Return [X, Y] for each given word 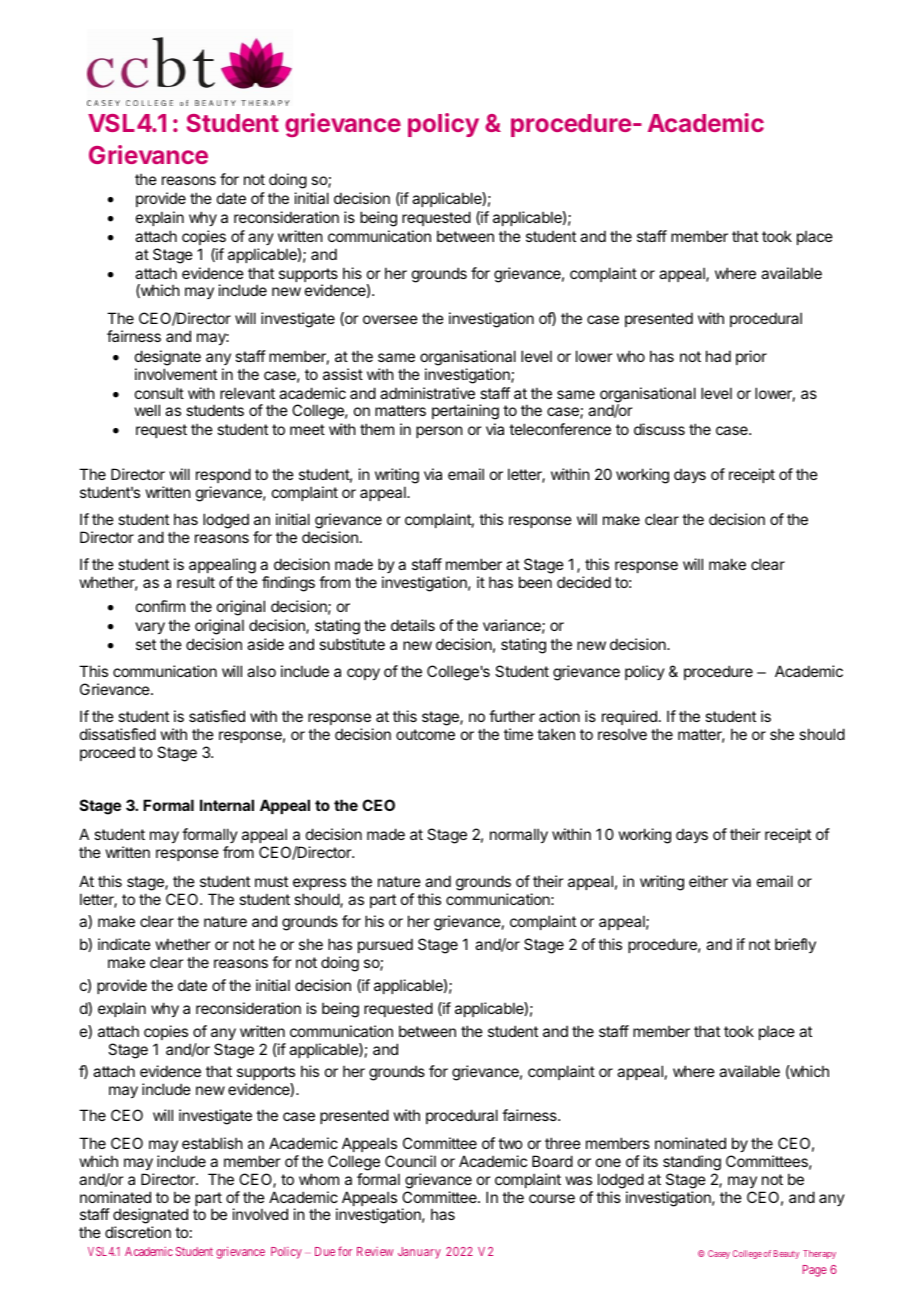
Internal [227, 805]
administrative [427, 393]
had [718, 356]
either [708, 881]
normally [519, 835]
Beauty [786, 1254]
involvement [176, 374]
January [419, 1253]
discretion [138, 1232]
